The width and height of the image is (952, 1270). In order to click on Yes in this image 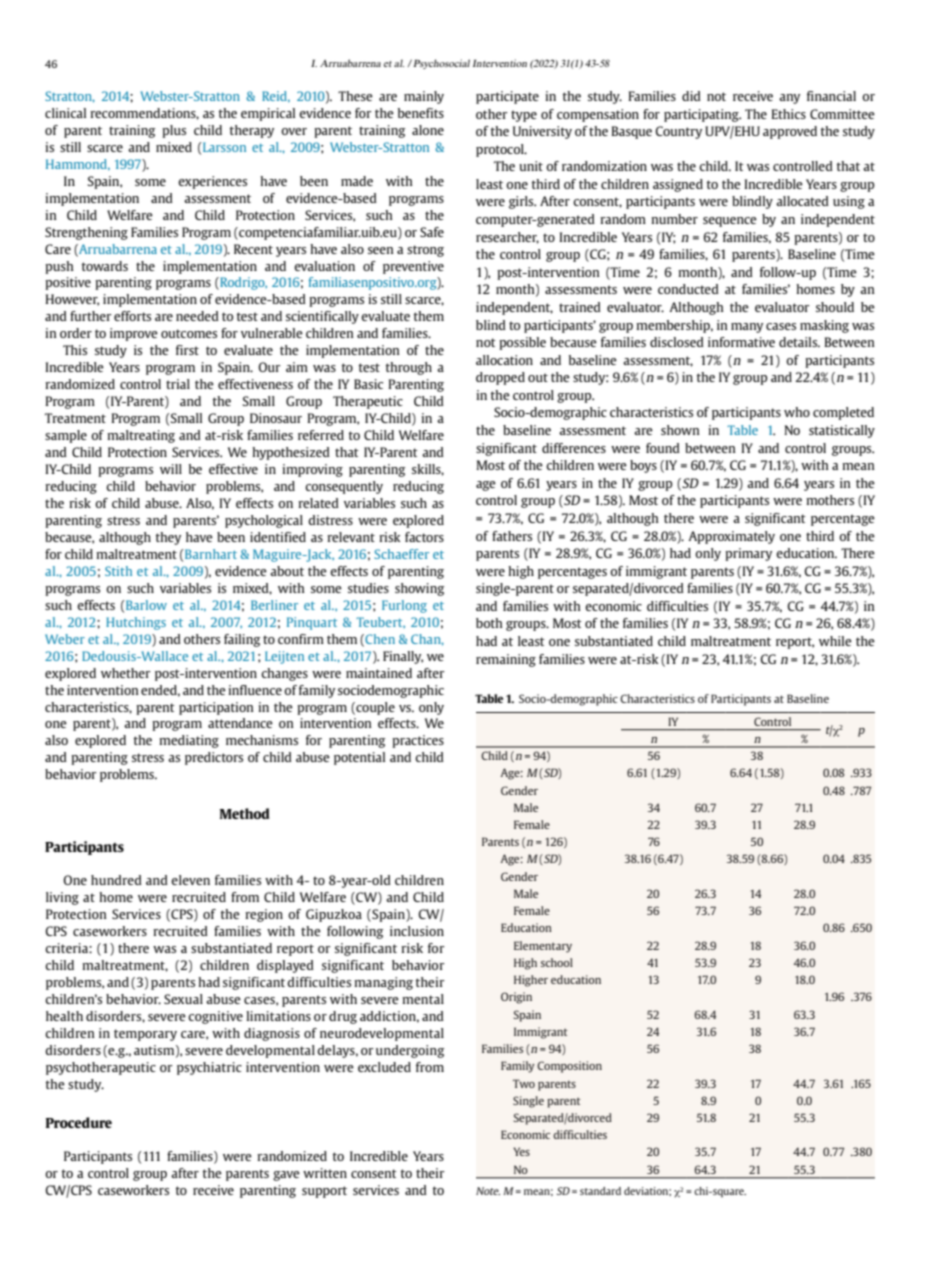, I will do `click(521, 1151)`.
